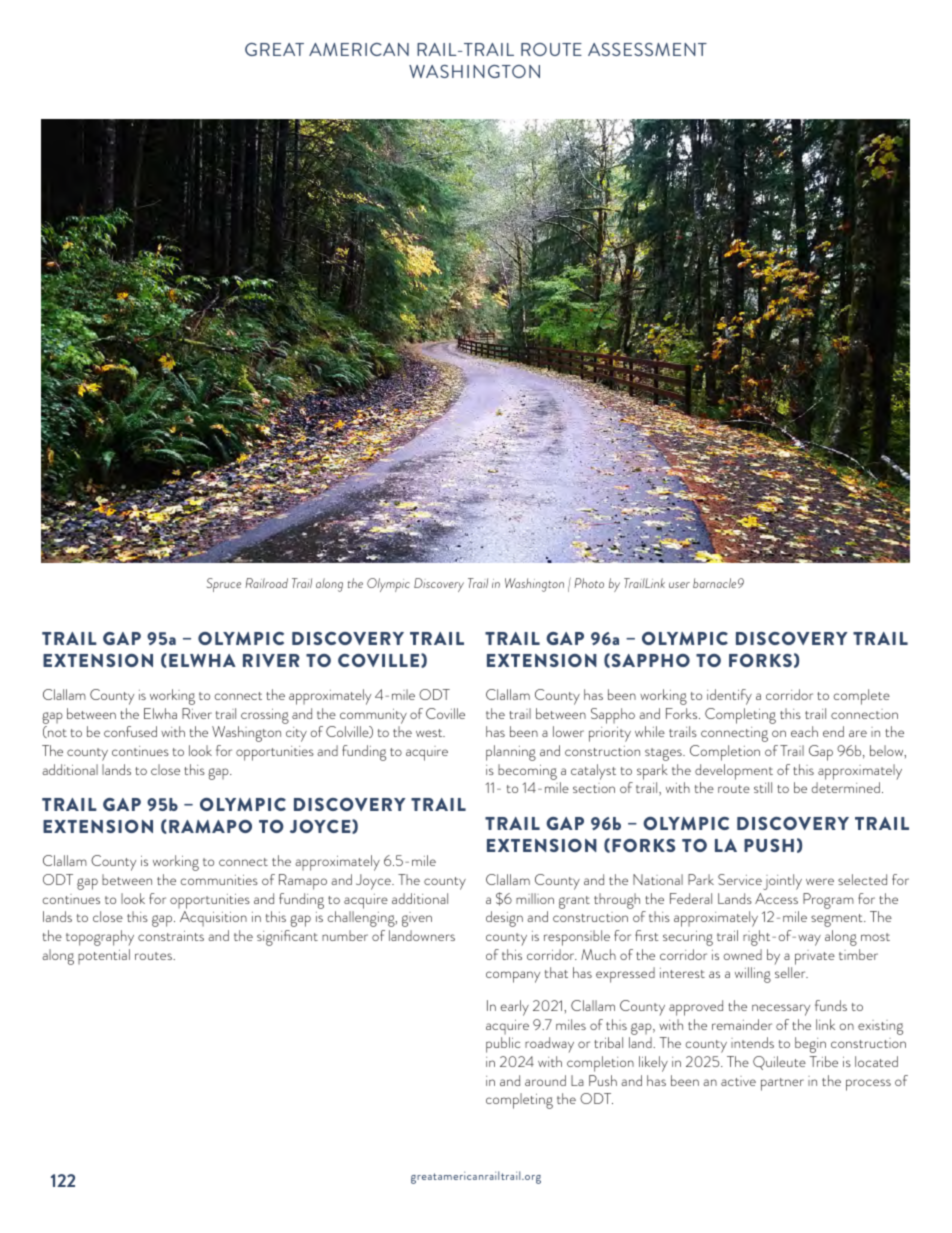  What do you see at coordinates (804, 731) in the screenshot?
I see `each` at bounding box center [804, 731].
